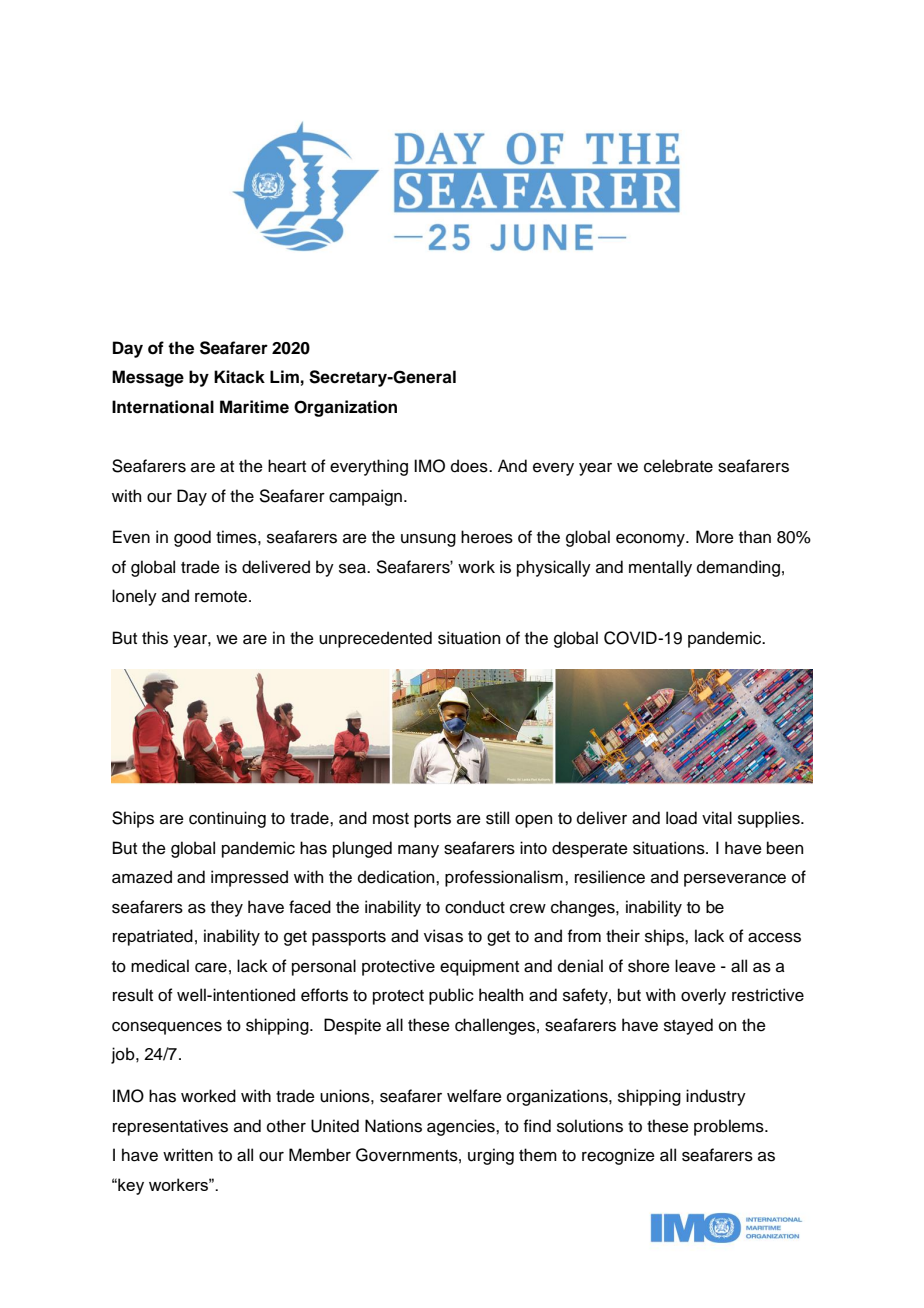 The width and height of the screenshot is (924, 1308). I want to click on representatives, so click(170, 1127).
